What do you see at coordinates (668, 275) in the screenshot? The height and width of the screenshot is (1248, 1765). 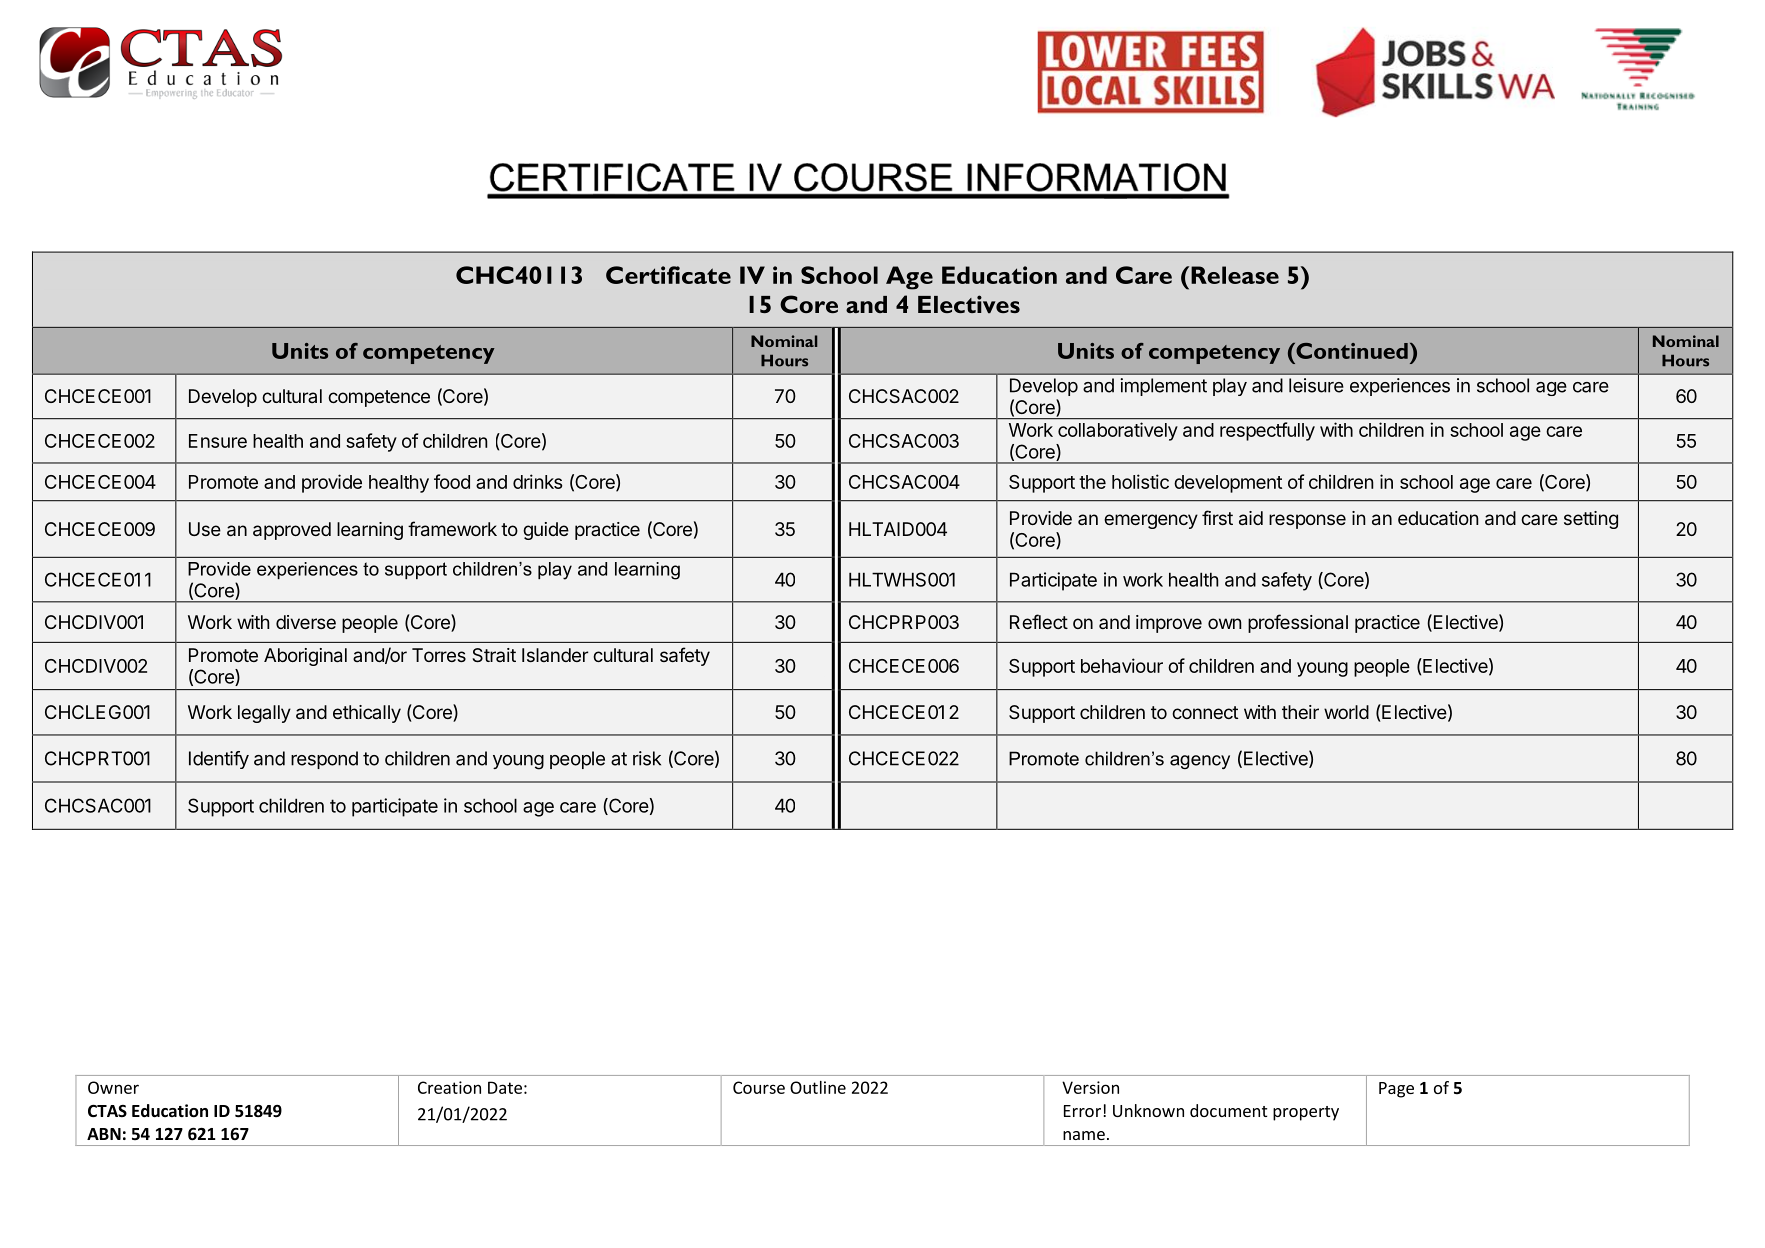 I see `Certificate` at bounding box center [668, 275].
